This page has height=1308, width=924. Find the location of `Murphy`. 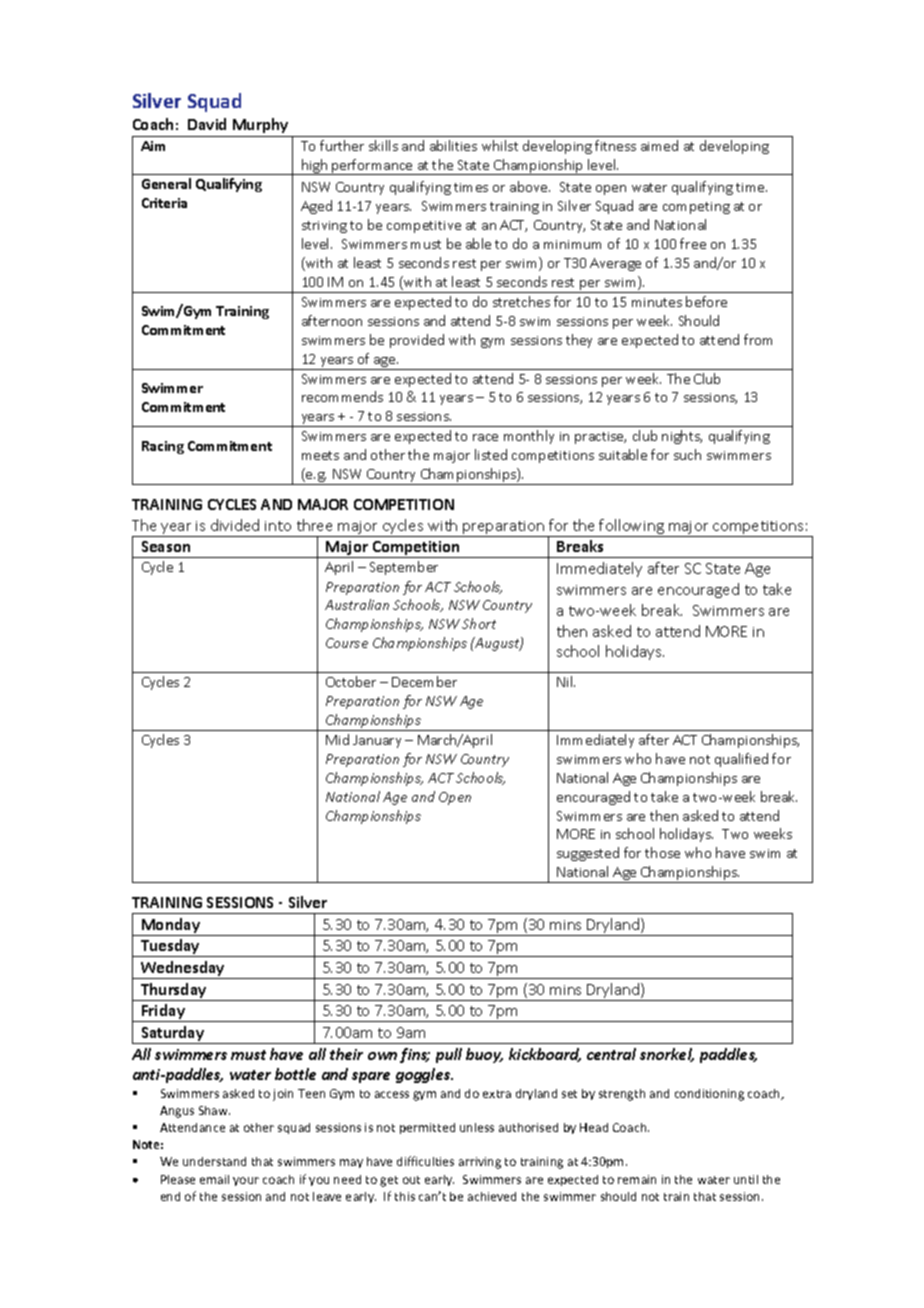

Murphy is located at coordinates (260, 125).
